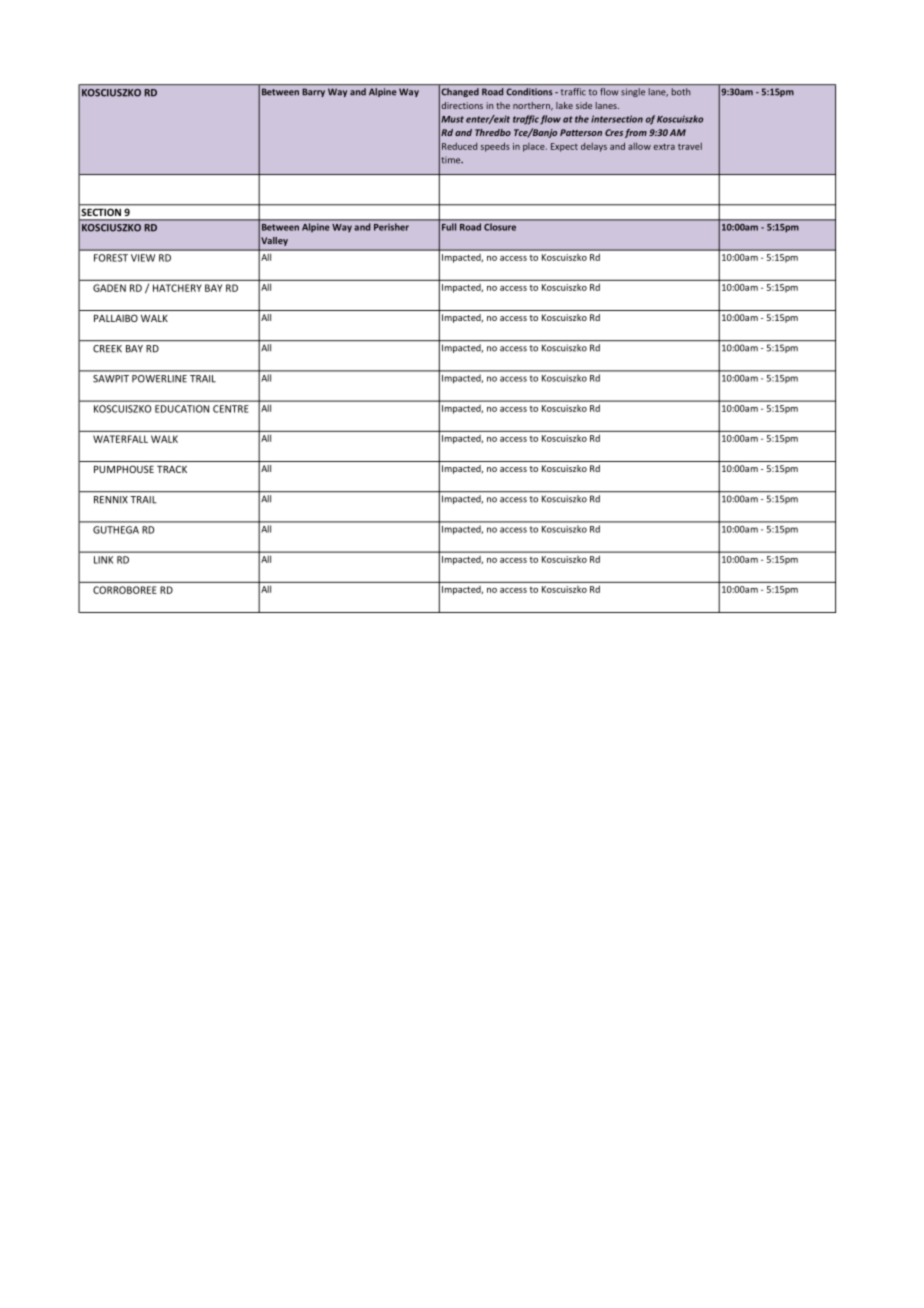 This image has width=924, height=1308. What do you see at coordinates (459, 146) in the image?
I see `Reduced` at bounding box center [459, 146].
